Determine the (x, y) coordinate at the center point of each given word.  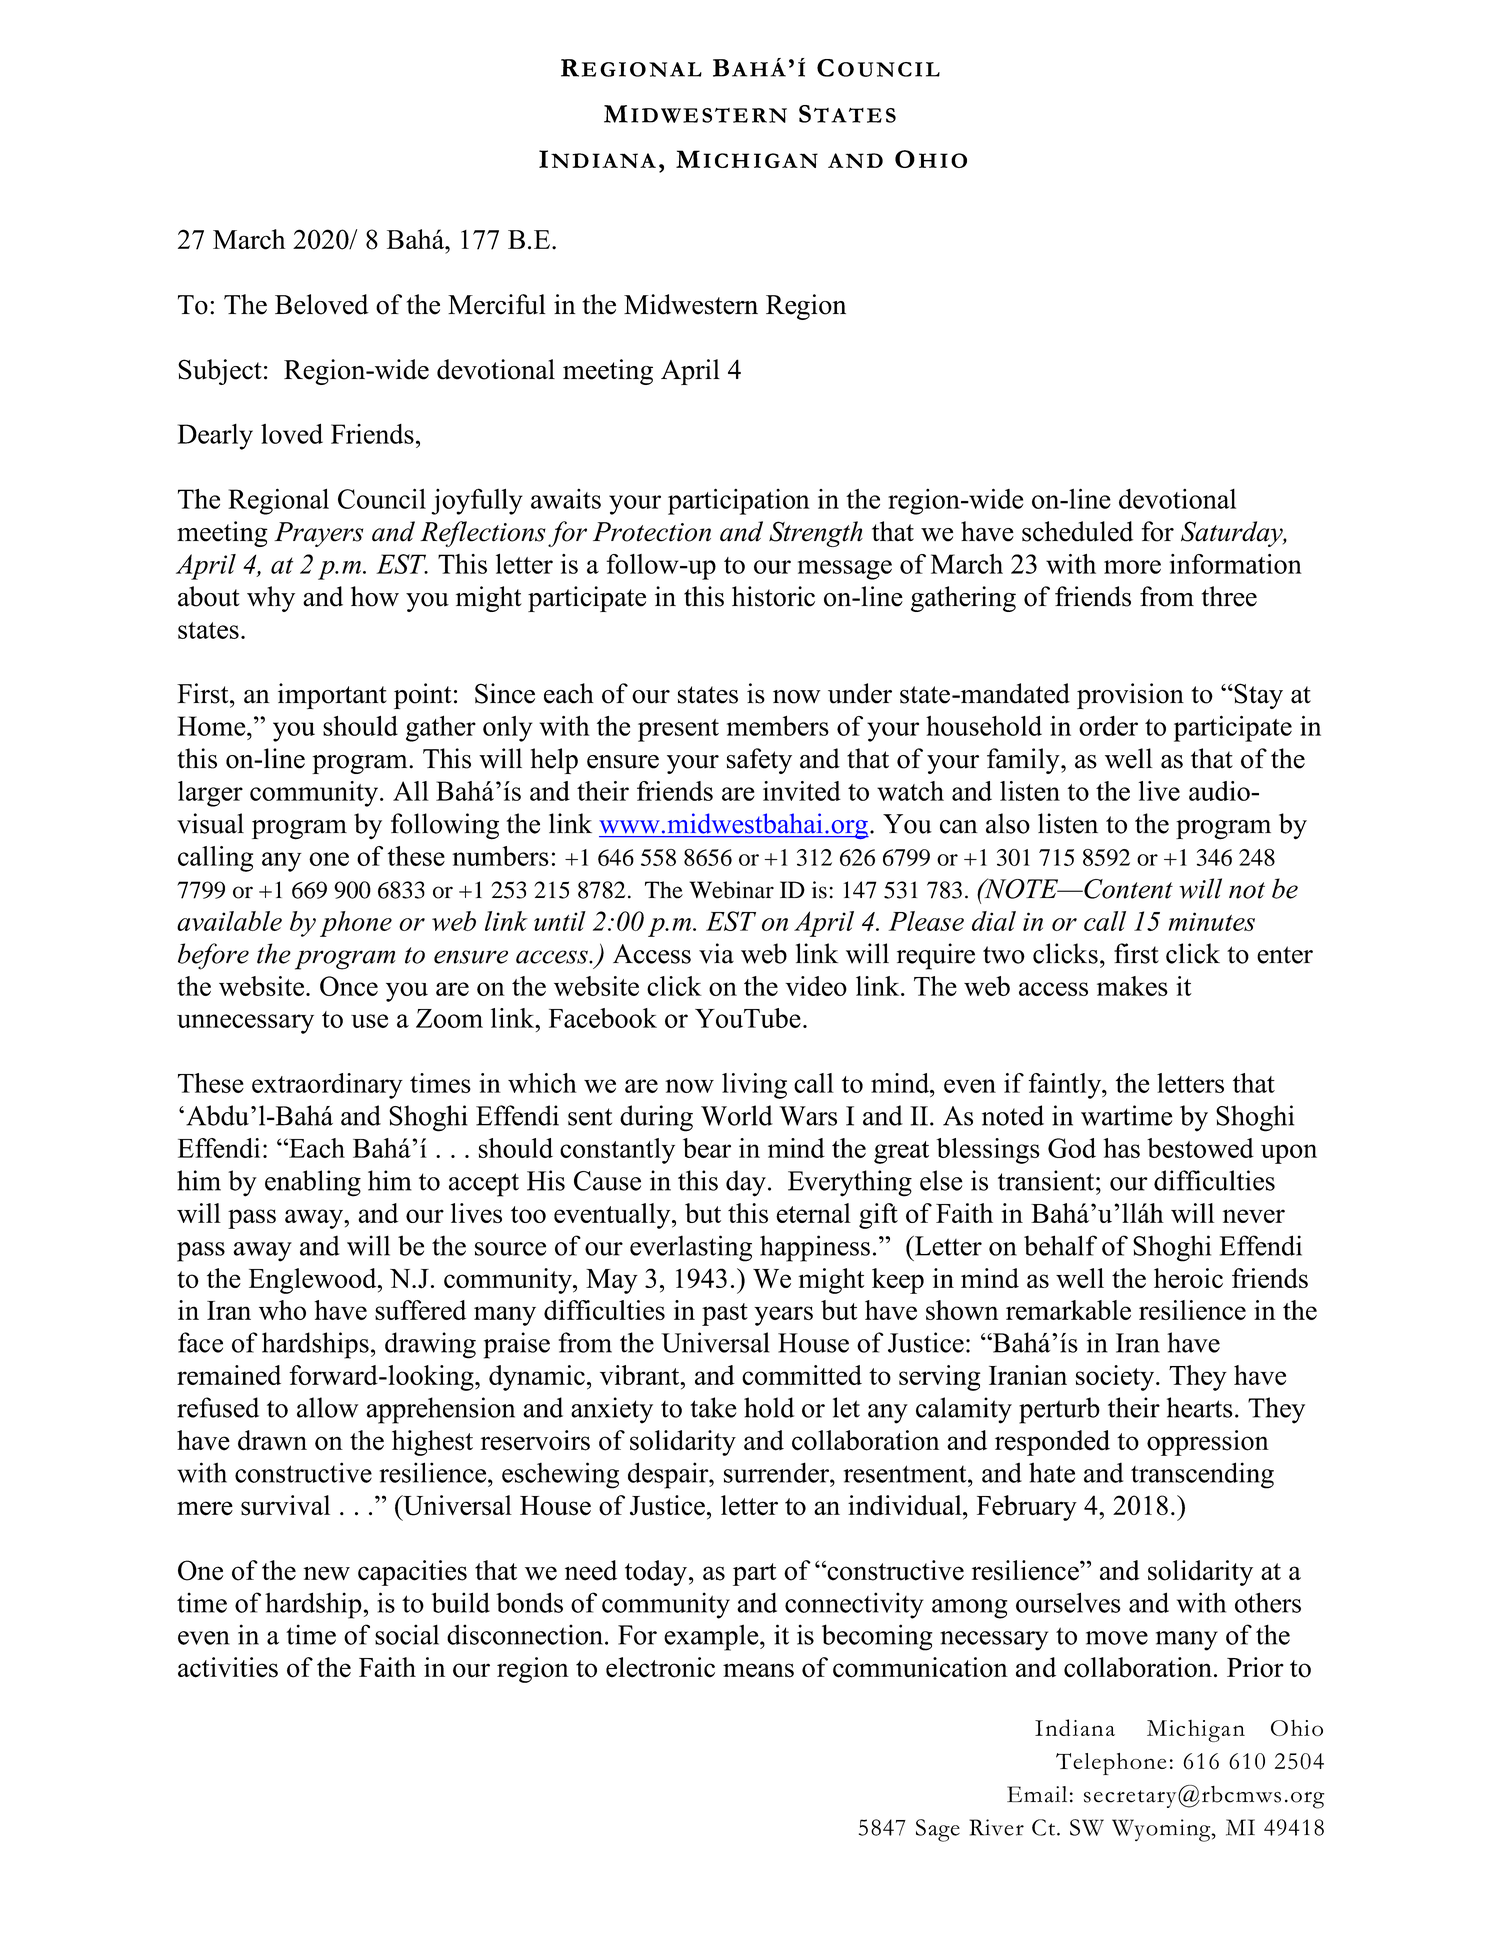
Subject (220, 372)
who (282, 1310)
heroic (1188, 1278)
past (725, 1314)
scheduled (1077, 531)
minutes (1211, 921)
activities (228, 1667)
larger (210, 794)
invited (802, 791)
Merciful (496, 304)
